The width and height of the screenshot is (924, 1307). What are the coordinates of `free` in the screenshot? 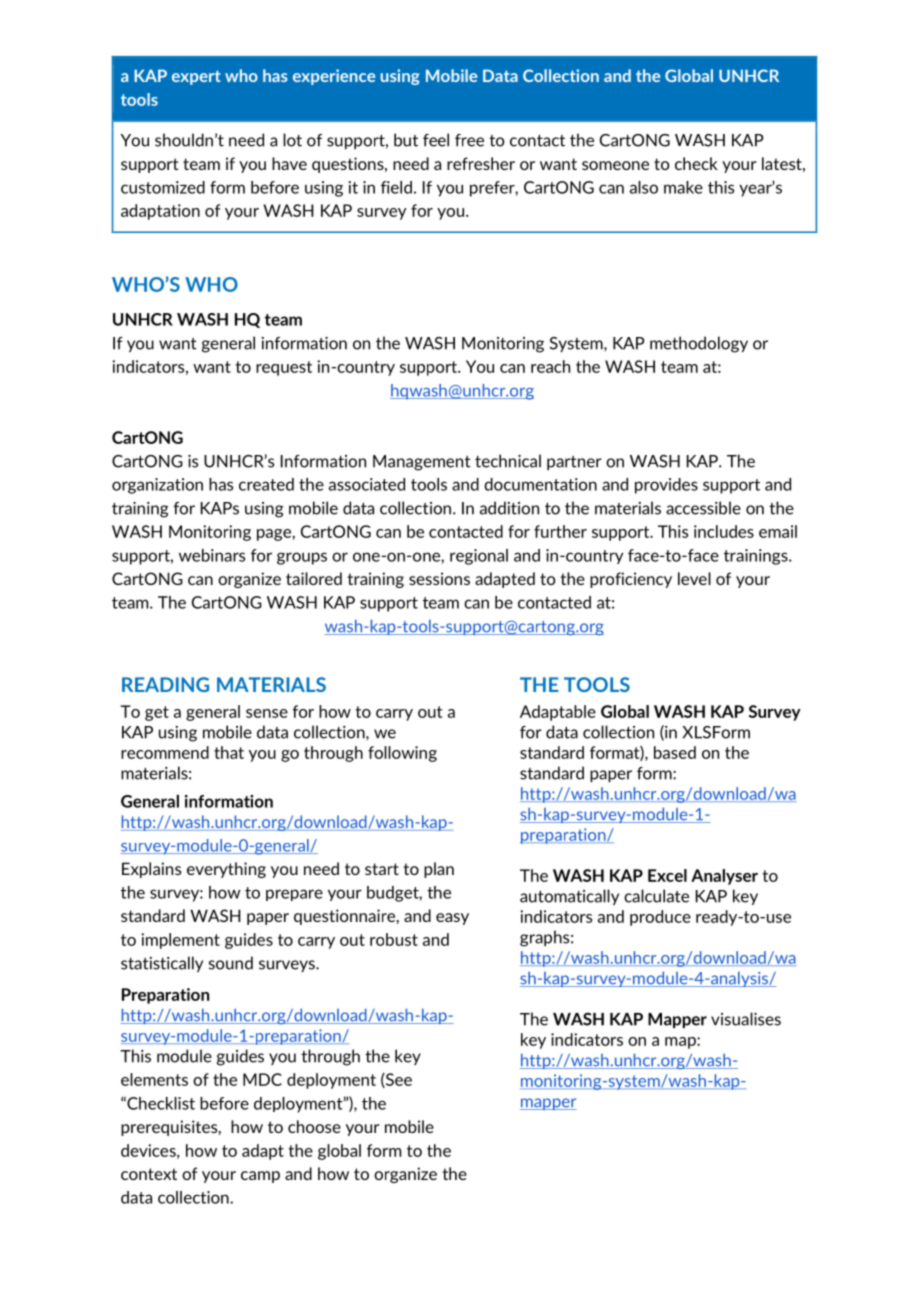 It's located at (469, 140).
